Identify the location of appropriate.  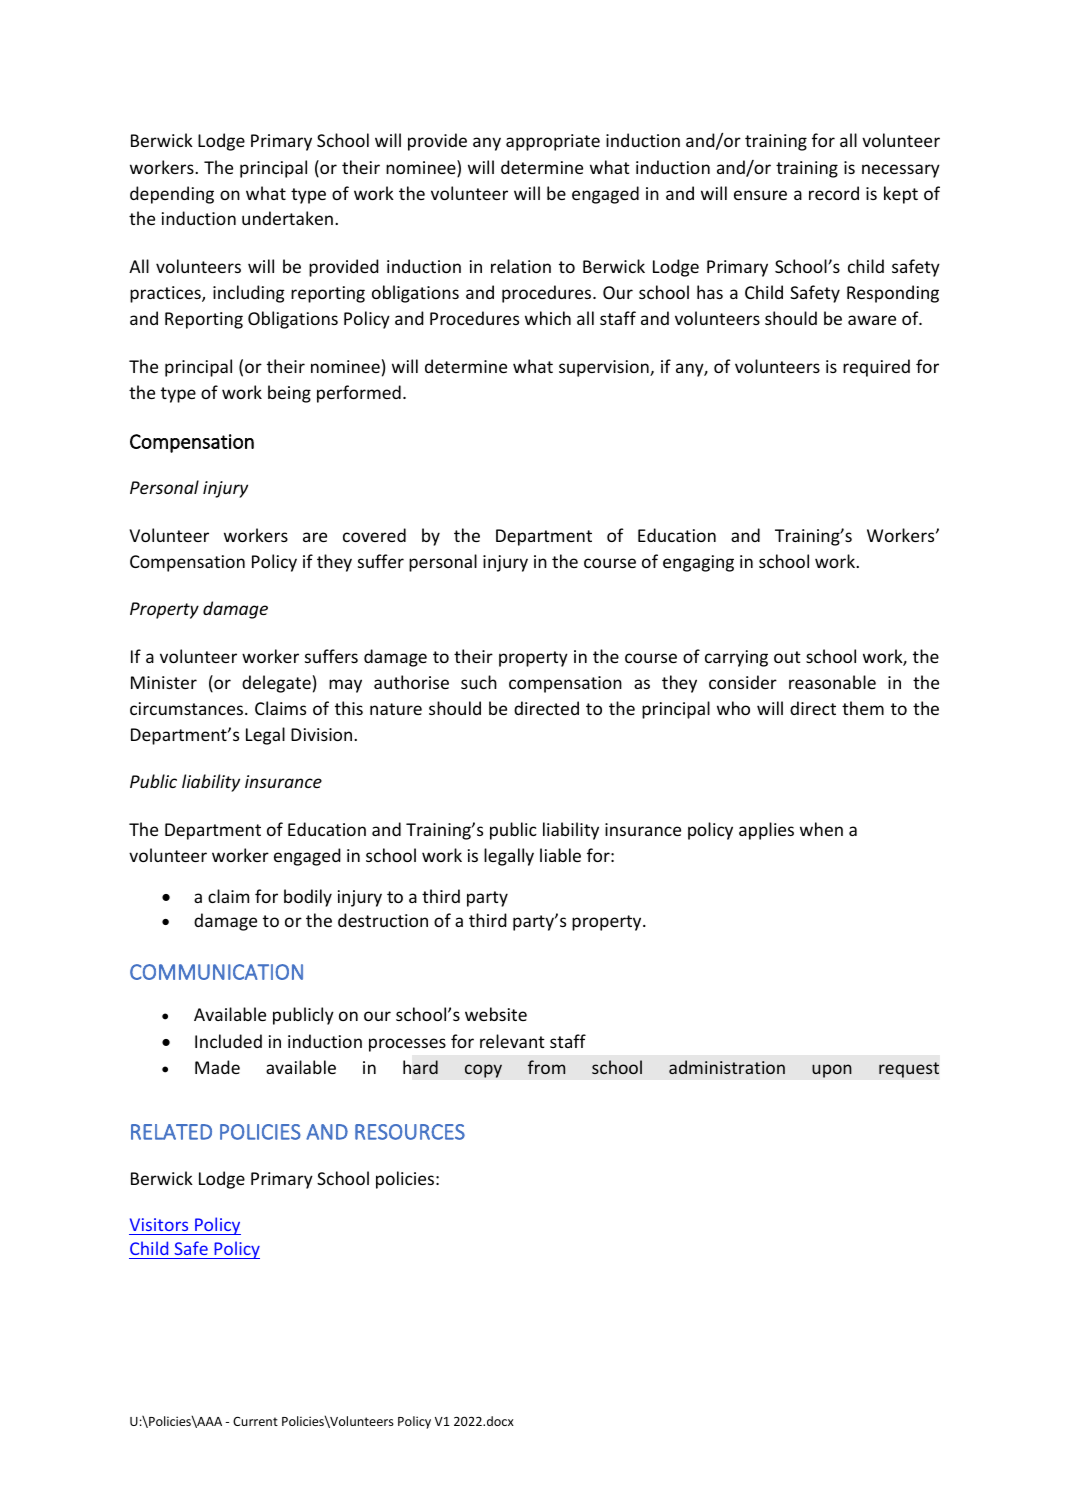
(553, 142).
